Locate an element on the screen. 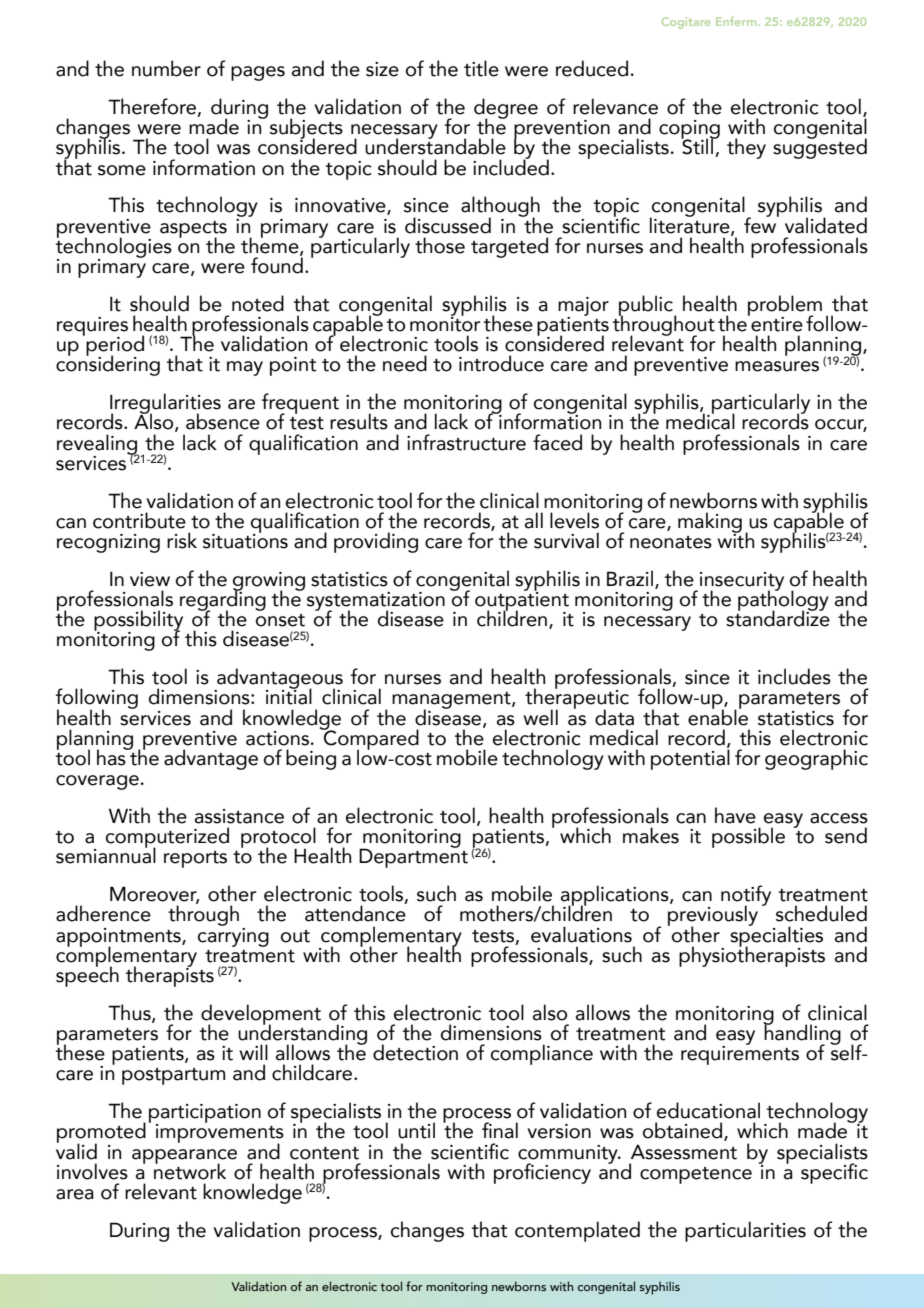  management is located at coordinates (452, 702).
